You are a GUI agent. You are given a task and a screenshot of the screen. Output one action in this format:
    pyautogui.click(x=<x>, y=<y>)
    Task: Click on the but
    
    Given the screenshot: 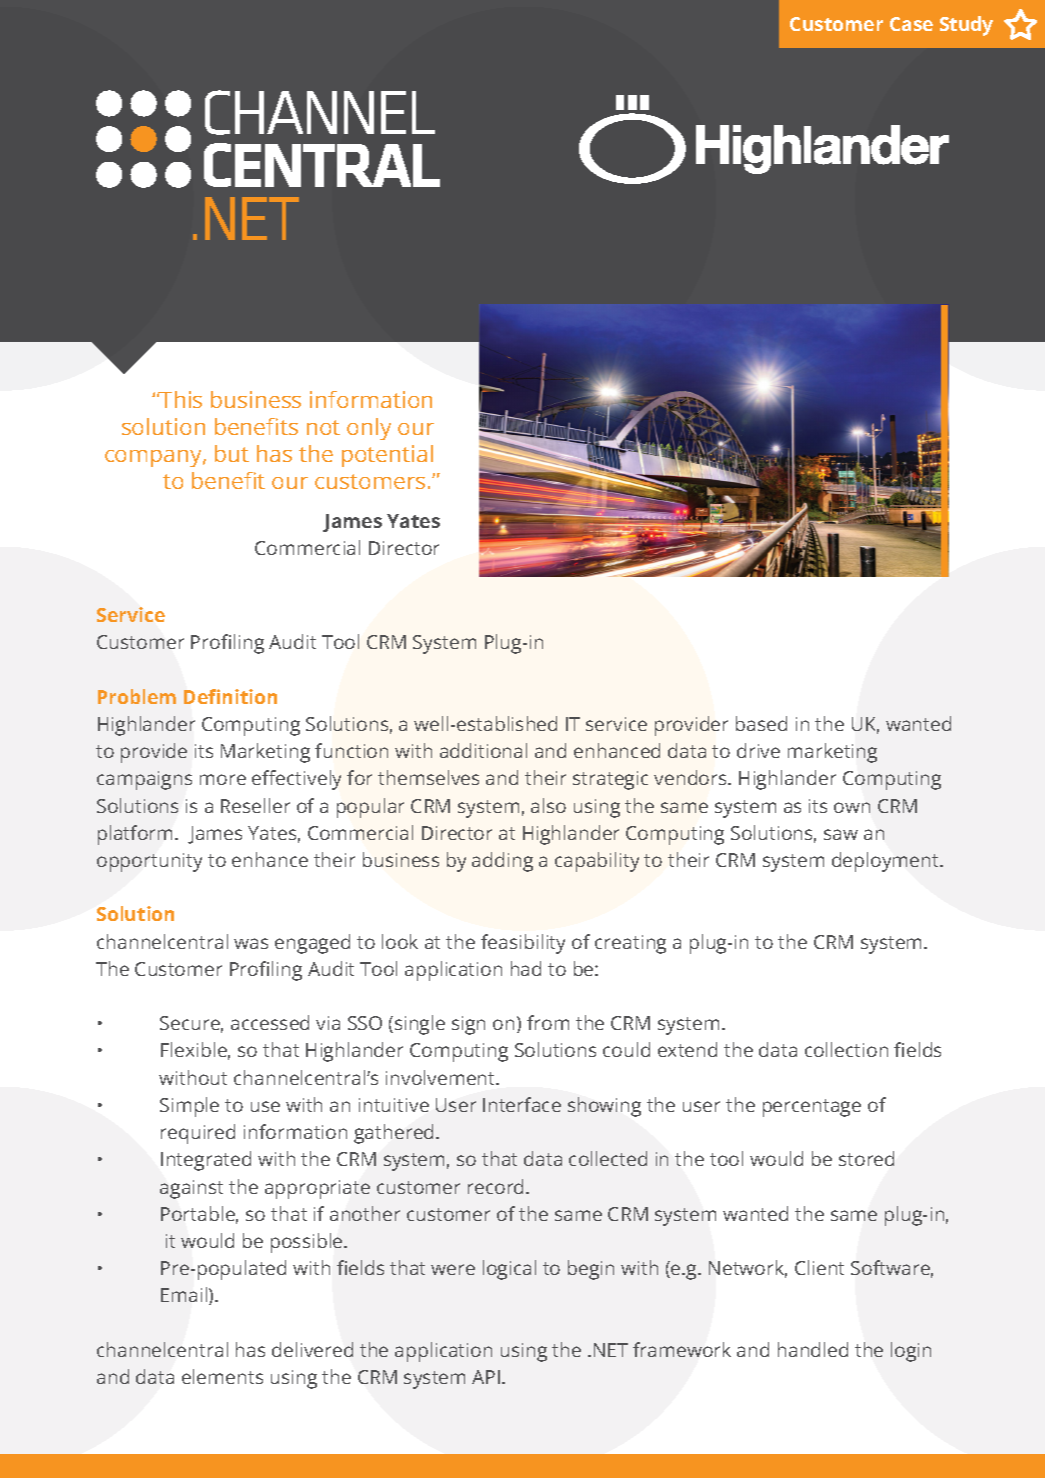 What is the action you would take?
    pyautogui.click(x=232, y=453)
